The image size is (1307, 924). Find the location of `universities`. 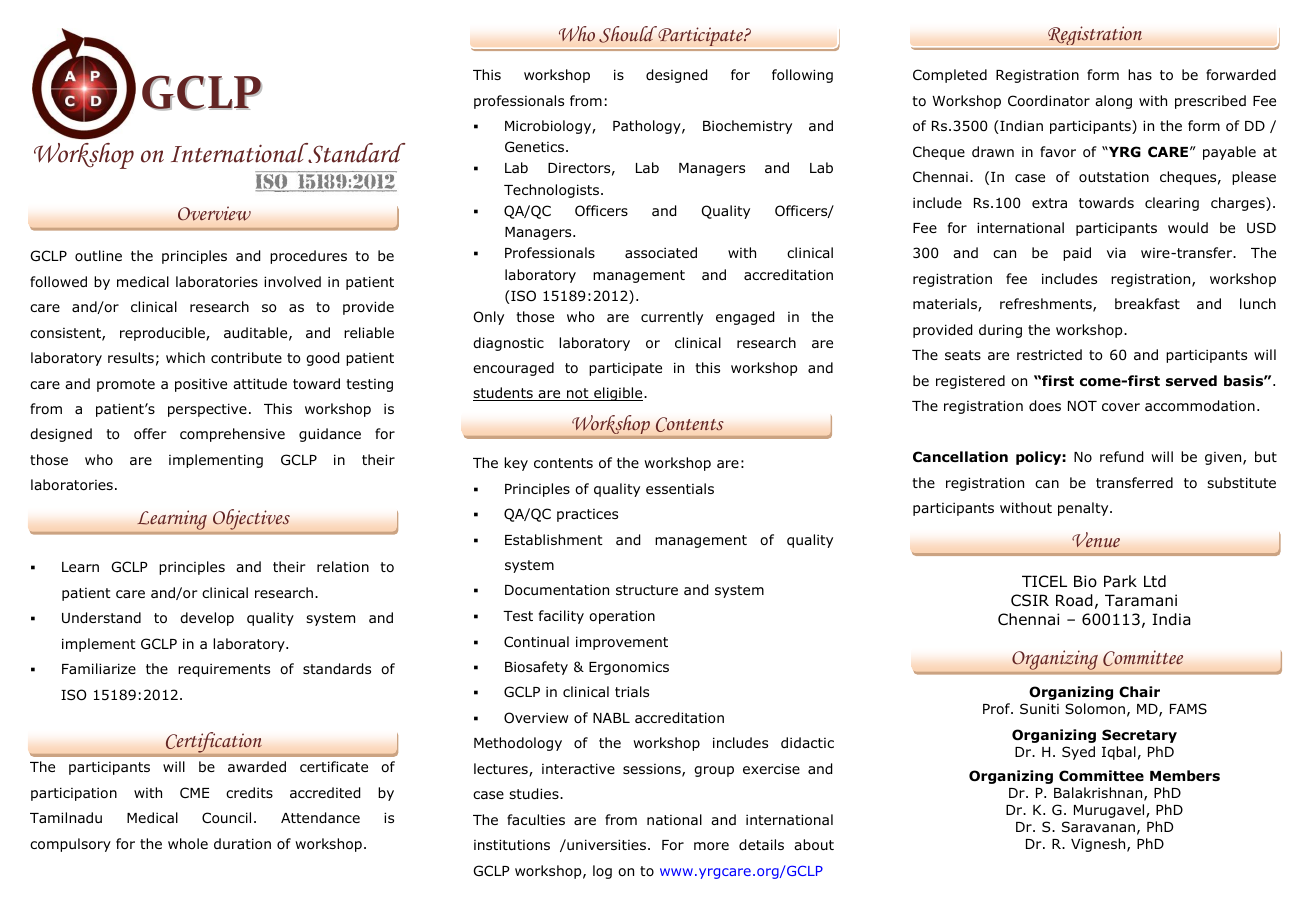

universities is located at coordinates (605, 844).
